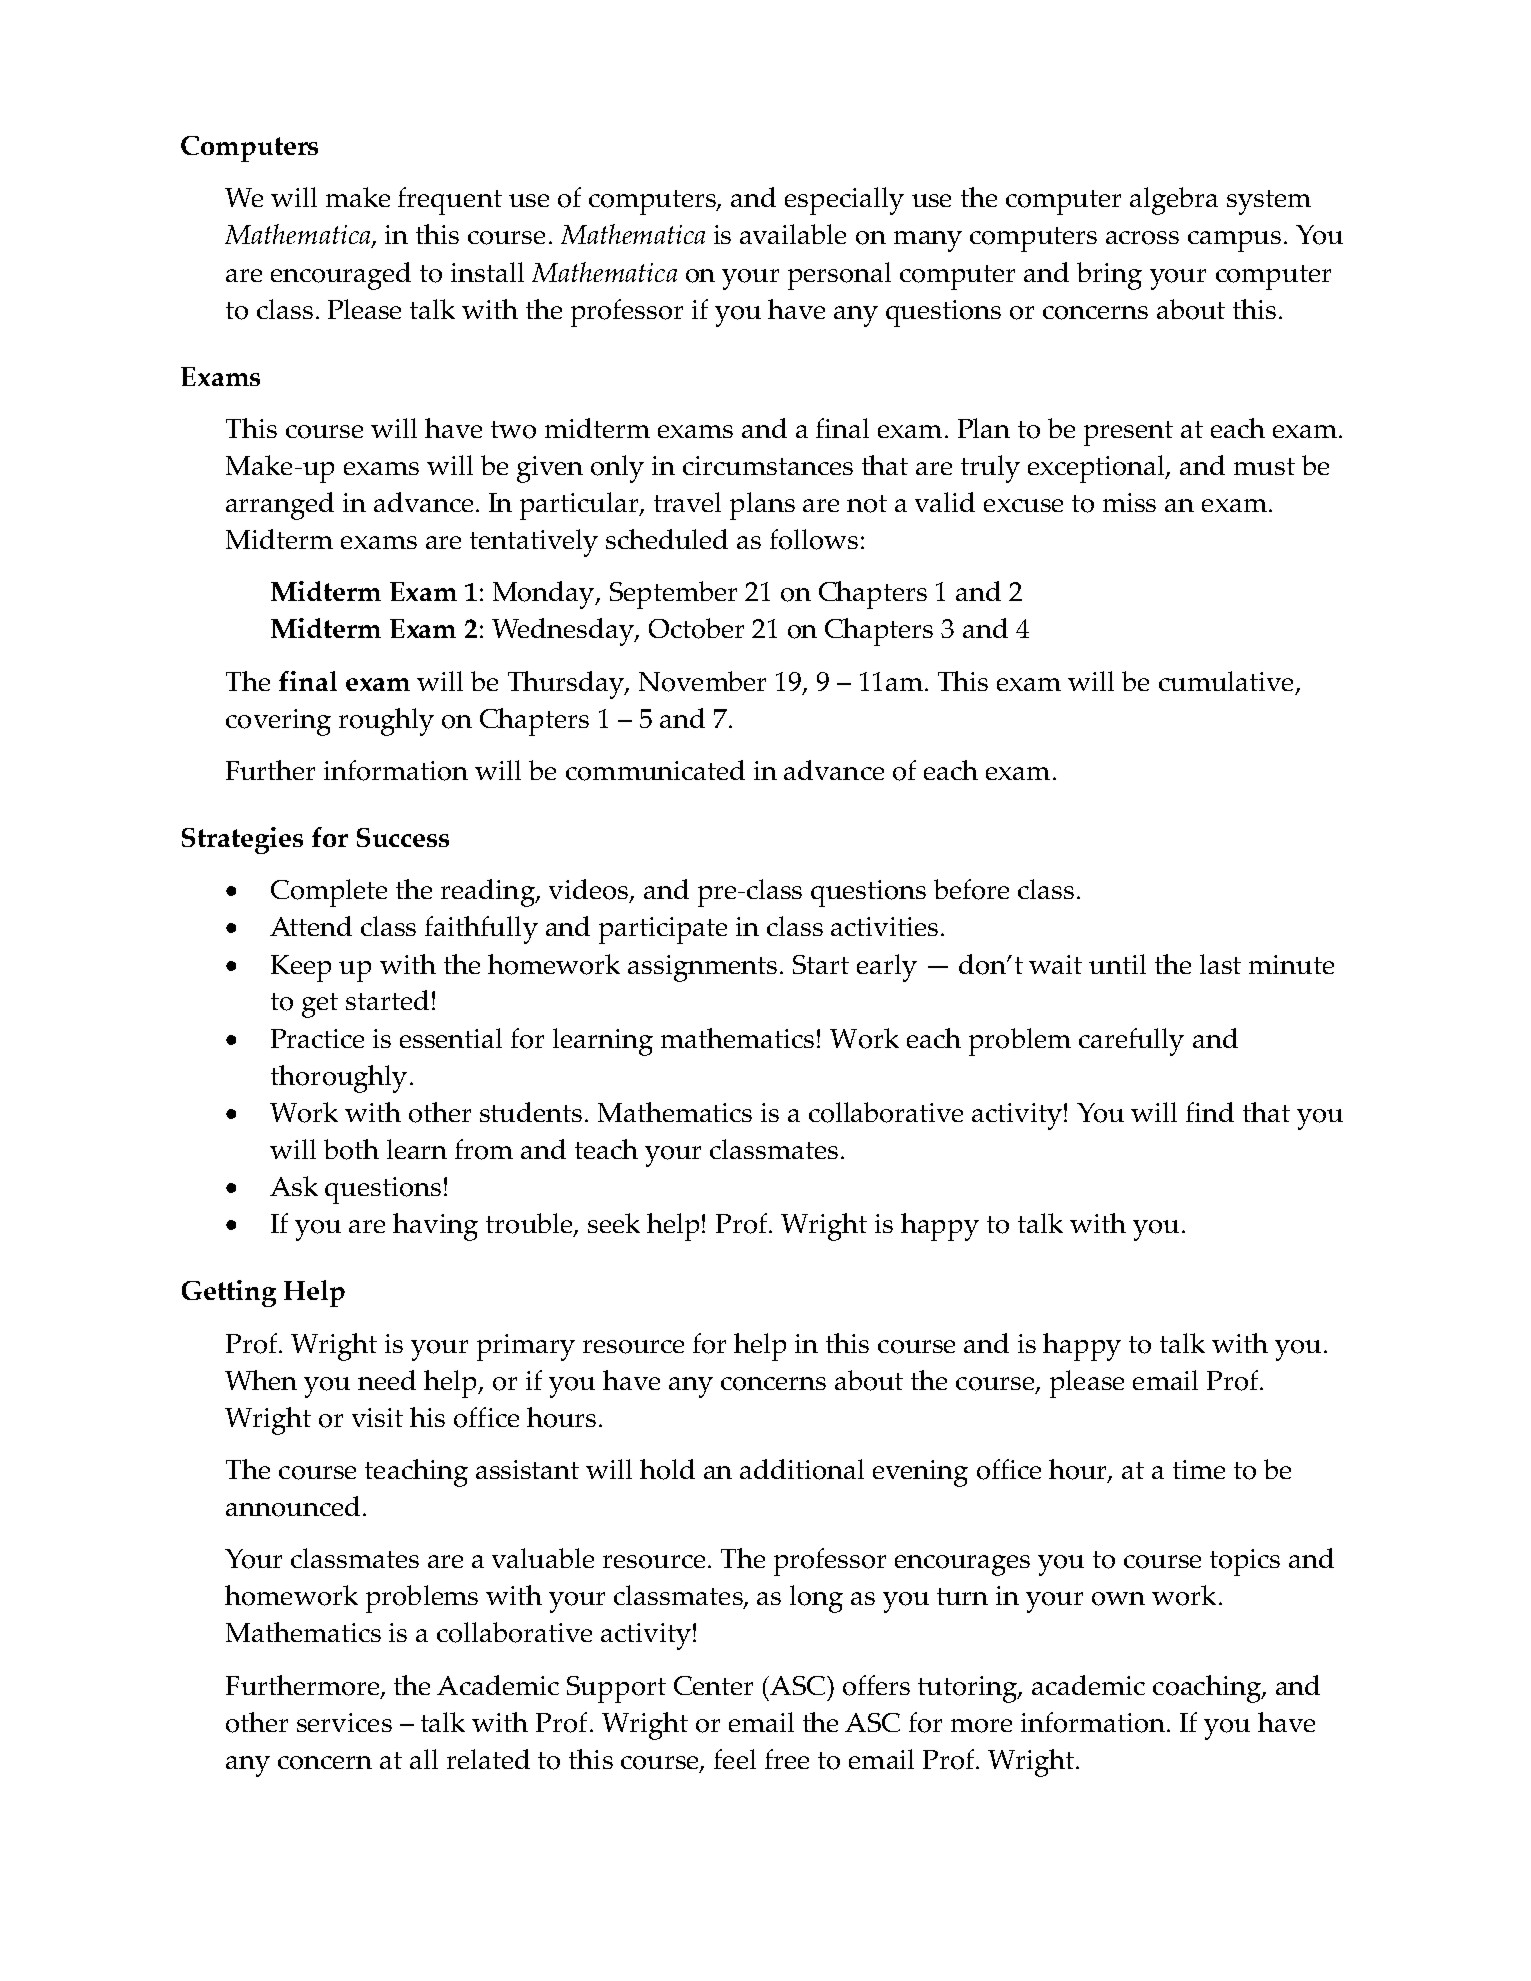 Image resolution: width=1531 pixels, height=1981 pixels. Describe the element at coordinates (341, 276) in the screenshot. I see `encouraged` at that location.
